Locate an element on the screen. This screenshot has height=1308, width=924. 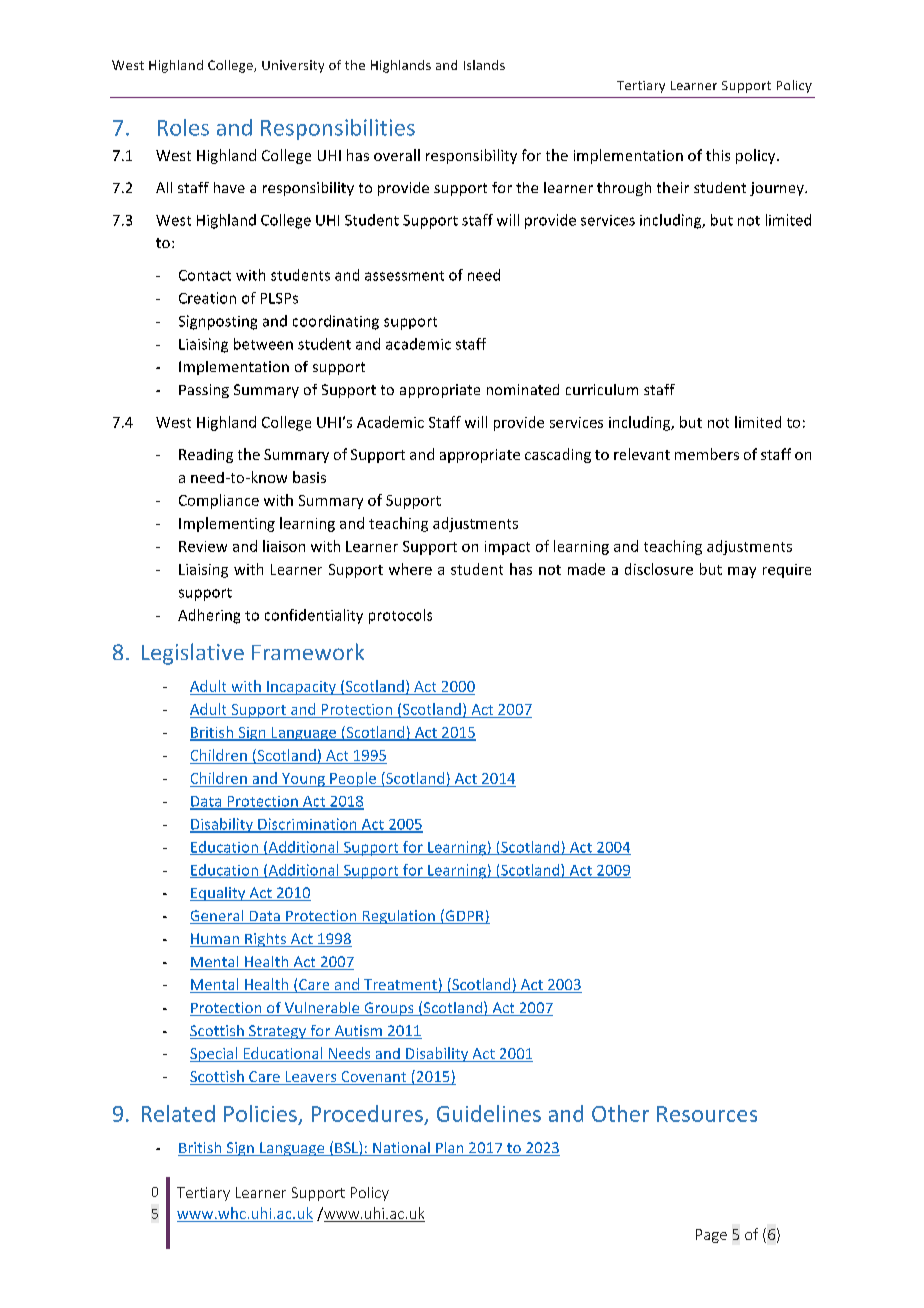
cascading is located at coordinates (558, 455).
